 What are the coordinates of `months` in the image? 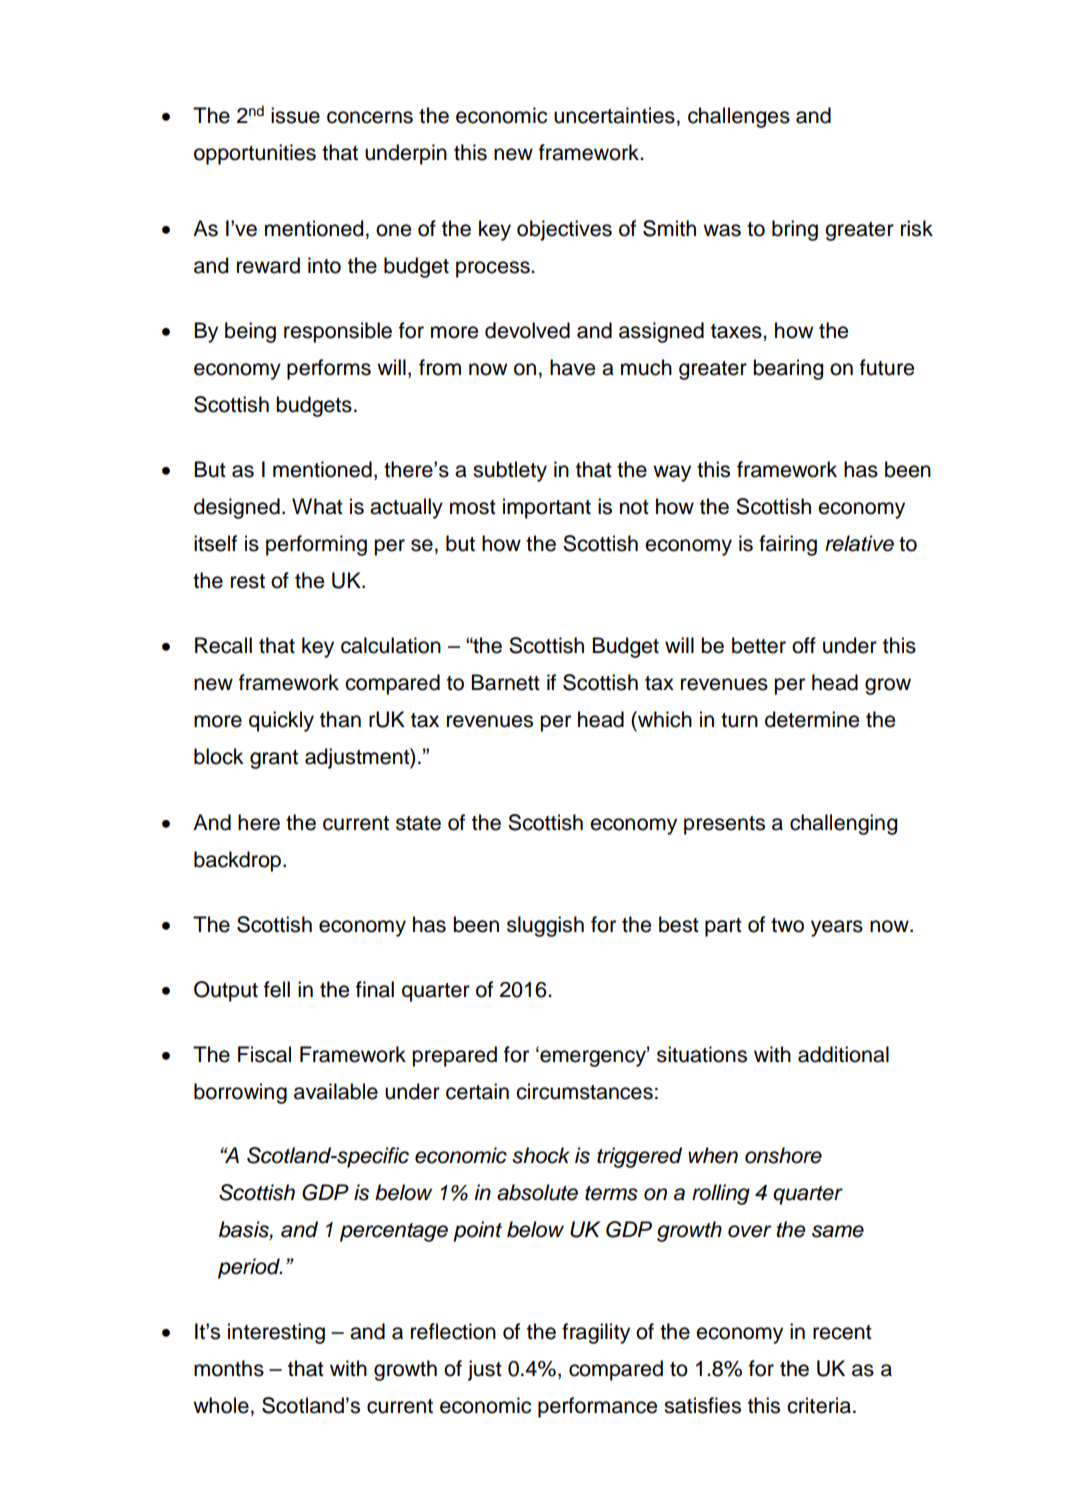 It's located at (229, 1368).
